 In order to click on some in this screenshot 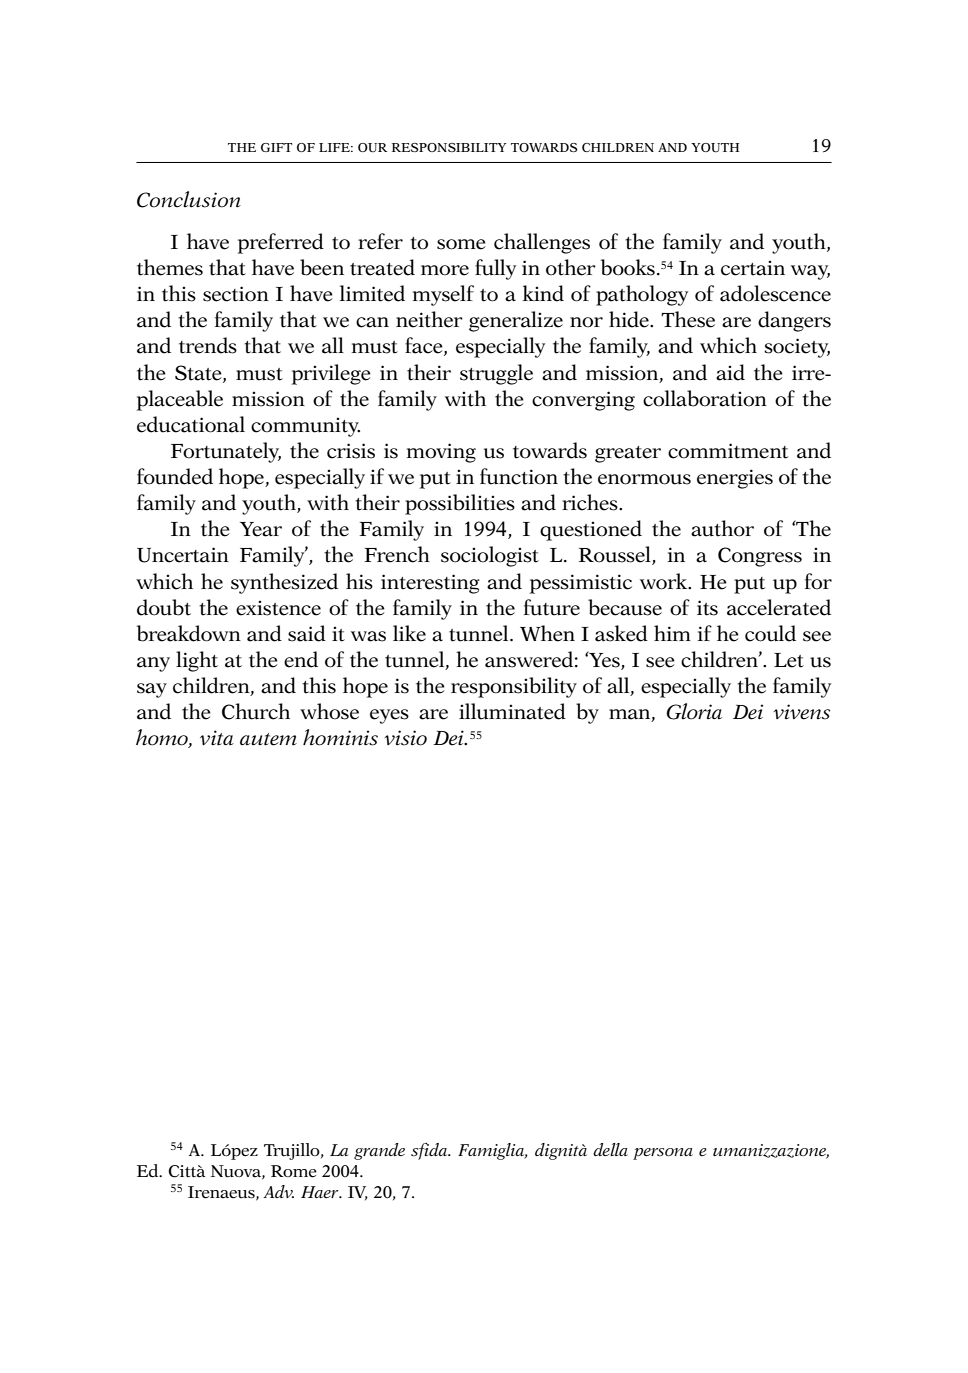, I will do `click(461, 244)`.
